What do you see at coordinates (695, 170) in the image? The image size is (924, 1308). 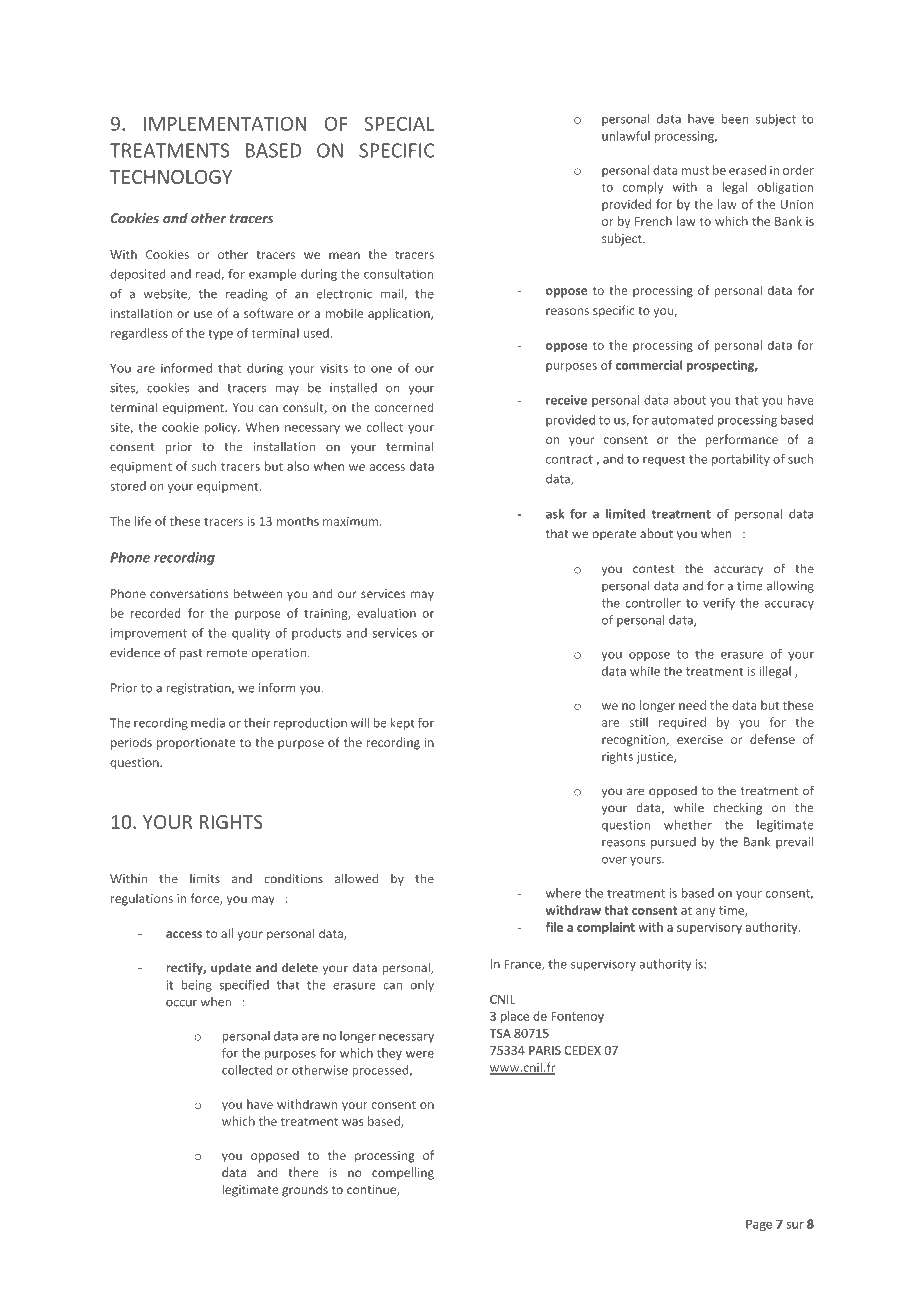 I see `must` at bounding box center [695, 170].
